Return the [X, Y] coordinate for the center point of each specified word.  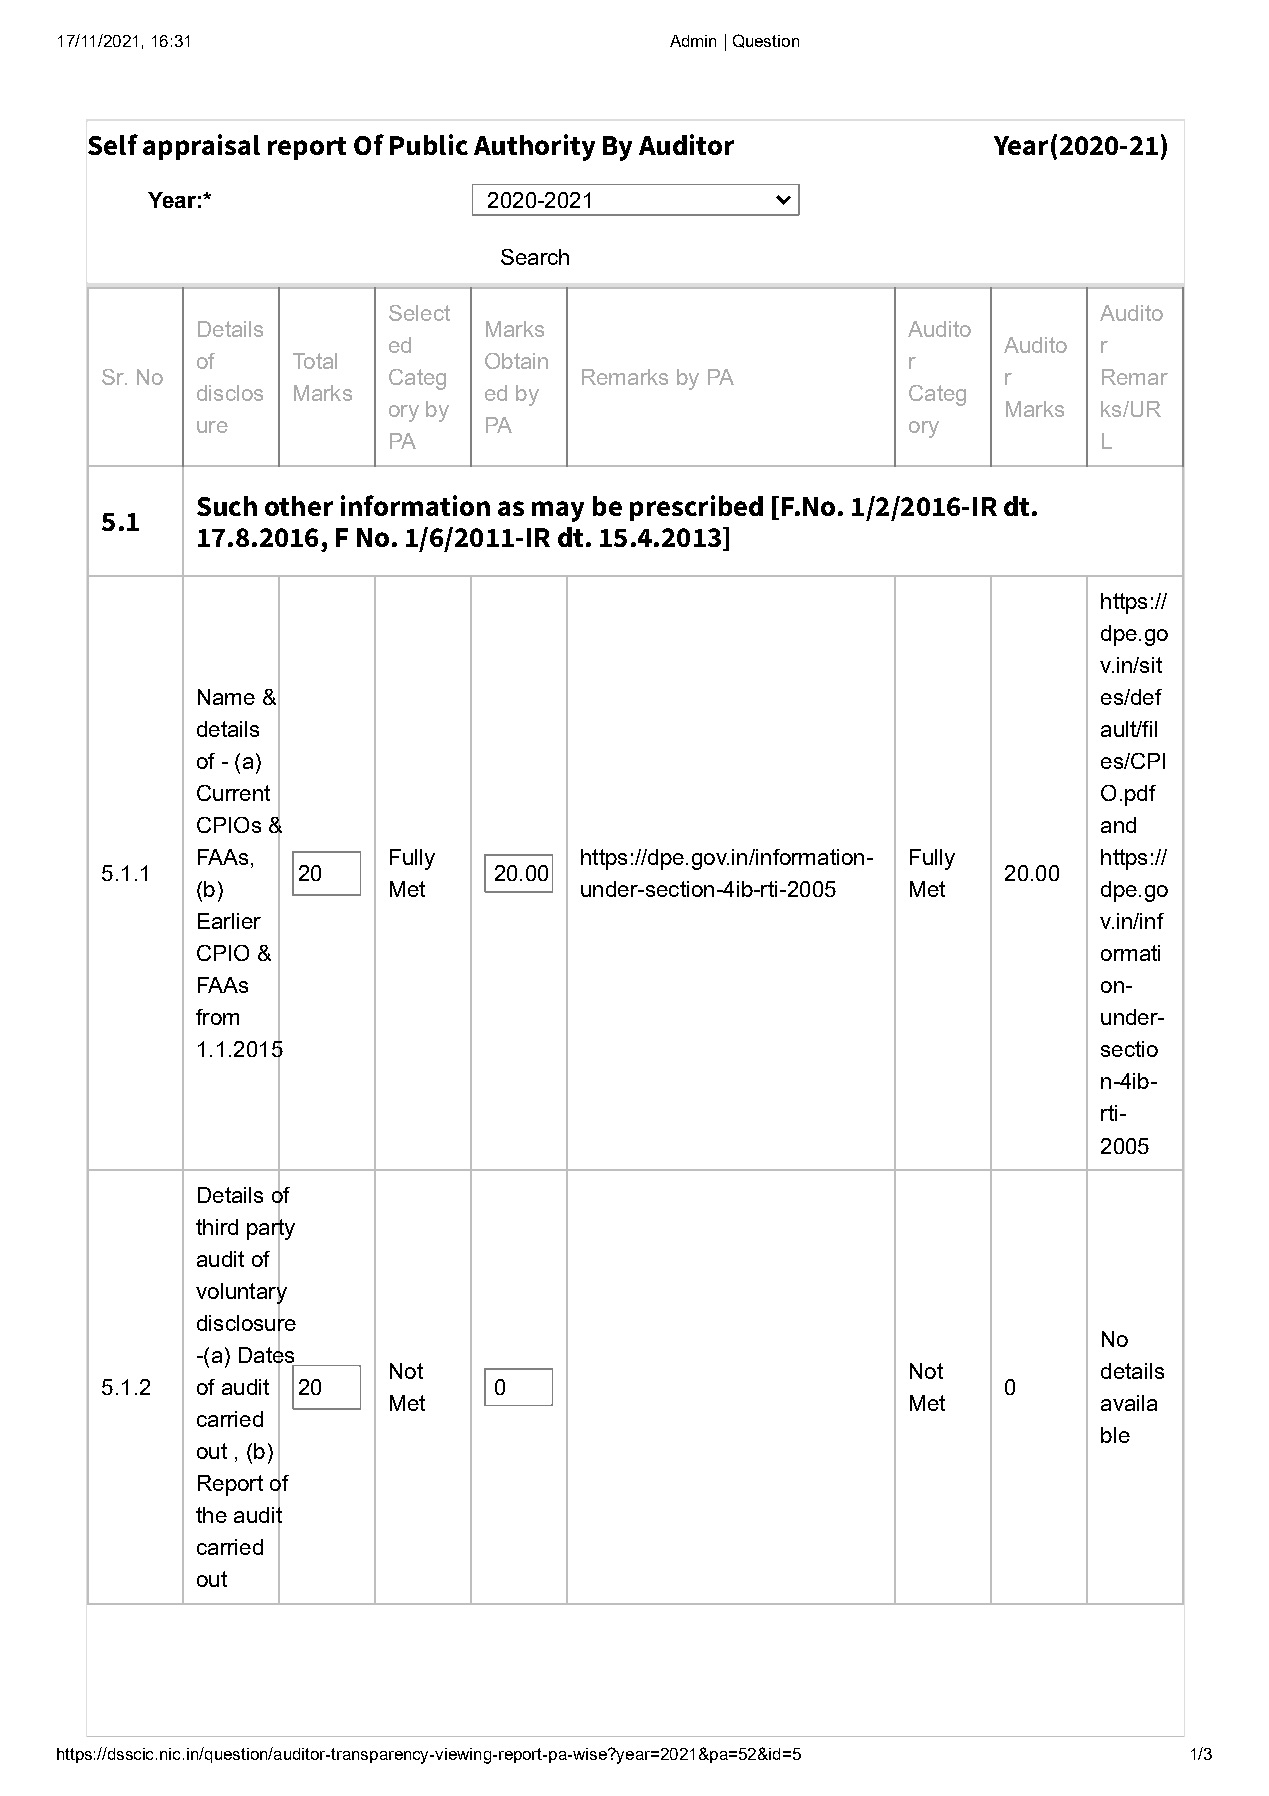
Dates [268, 1355]
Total [315, 361]
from [217, 1017]
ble [1115, 1435]
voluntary [241, 1293]
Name [226, 697]
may [558, 511]
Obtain [516, 361]
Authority [534, 147]
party [271, 1229]
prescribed [696, 508]
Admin [693, 41]
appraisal [201, 147]
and [1118, 825]
